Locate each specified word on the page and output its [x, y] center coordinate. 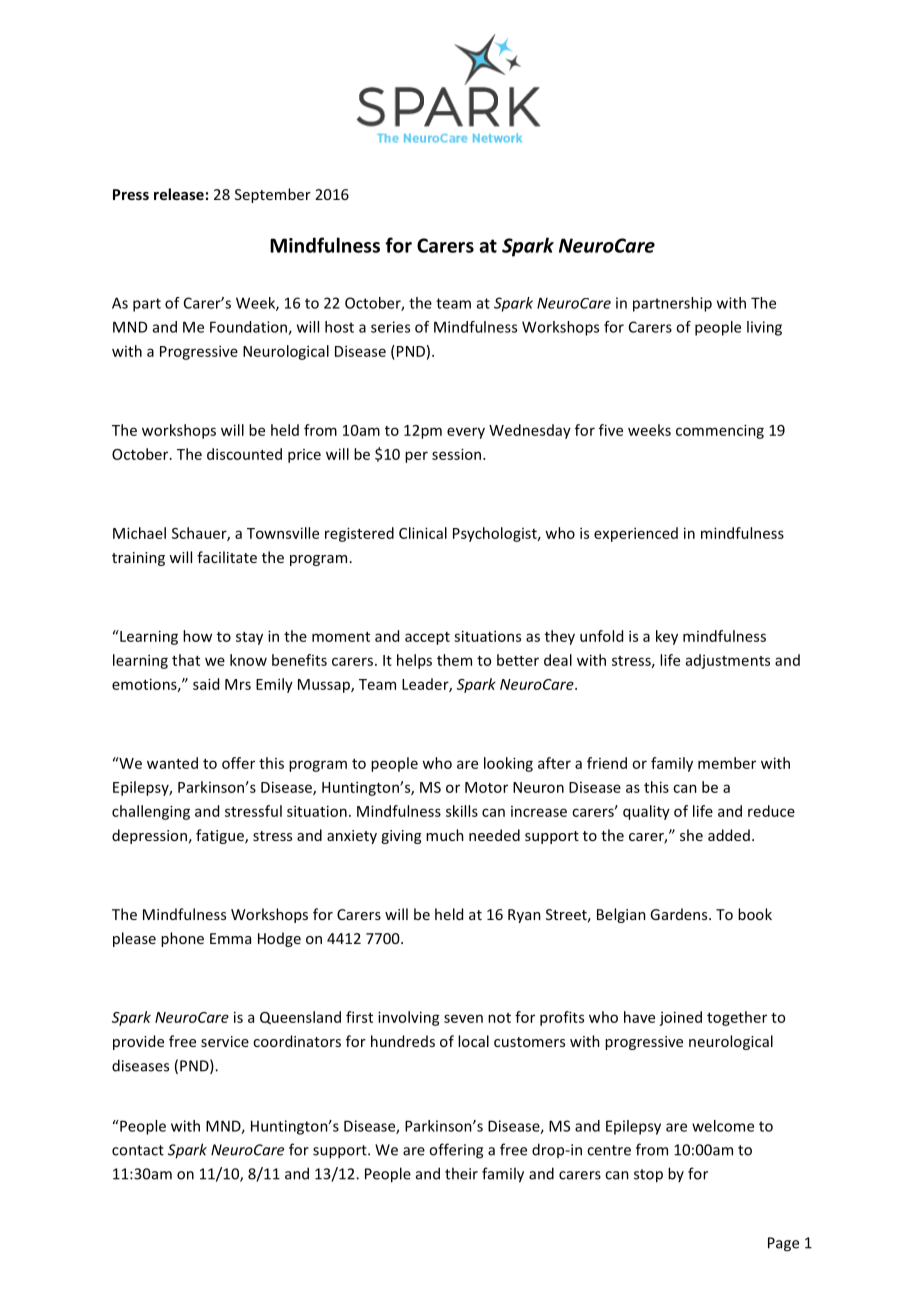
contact [138, 1150]
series [390, 327]
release [179, 194]
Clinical [423, 533]
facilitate [227, 557]
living [764, 328]
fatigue [221, 836]
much [445, 835]
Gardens [680, 914]
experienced [636, 534]
